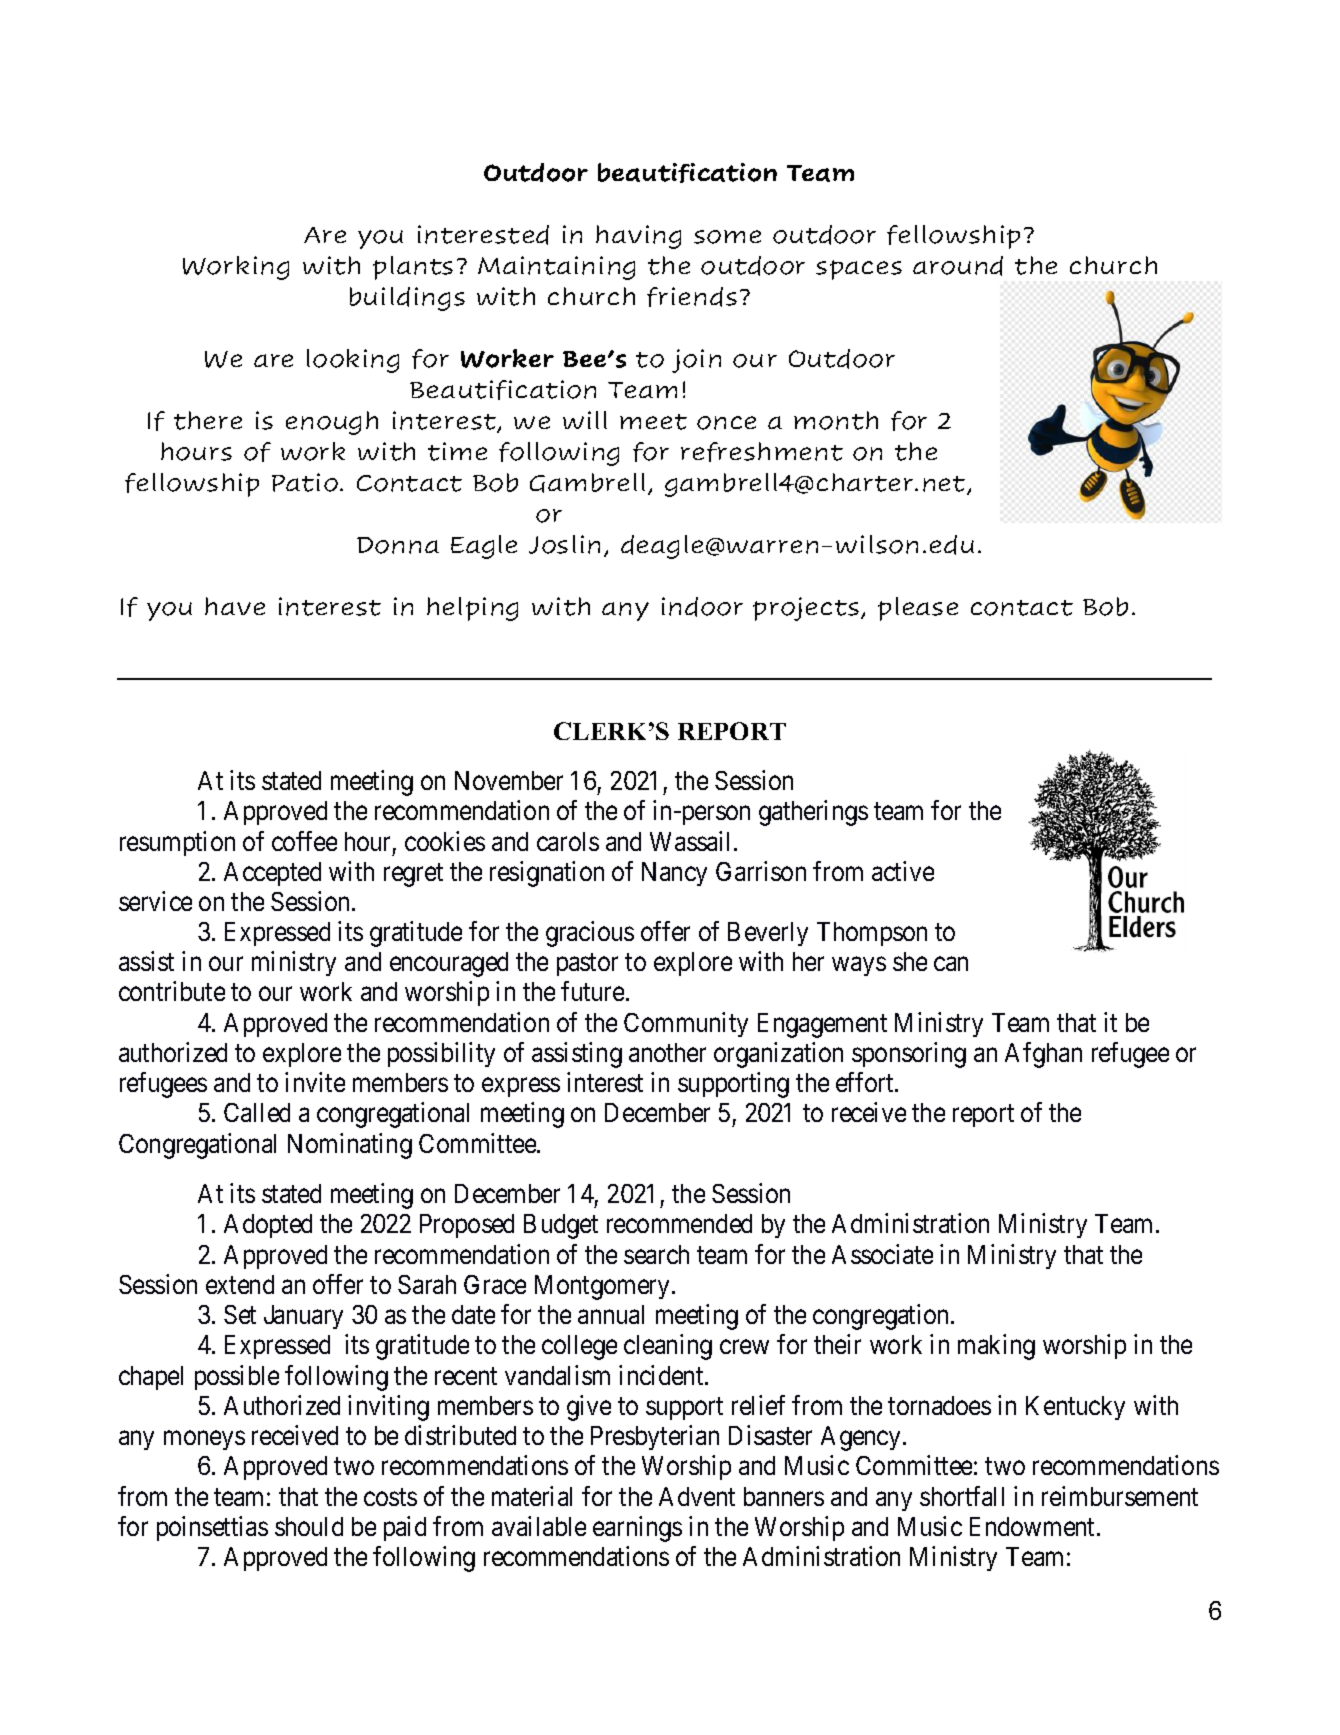  I want to click on should, so click(309, 1526).
